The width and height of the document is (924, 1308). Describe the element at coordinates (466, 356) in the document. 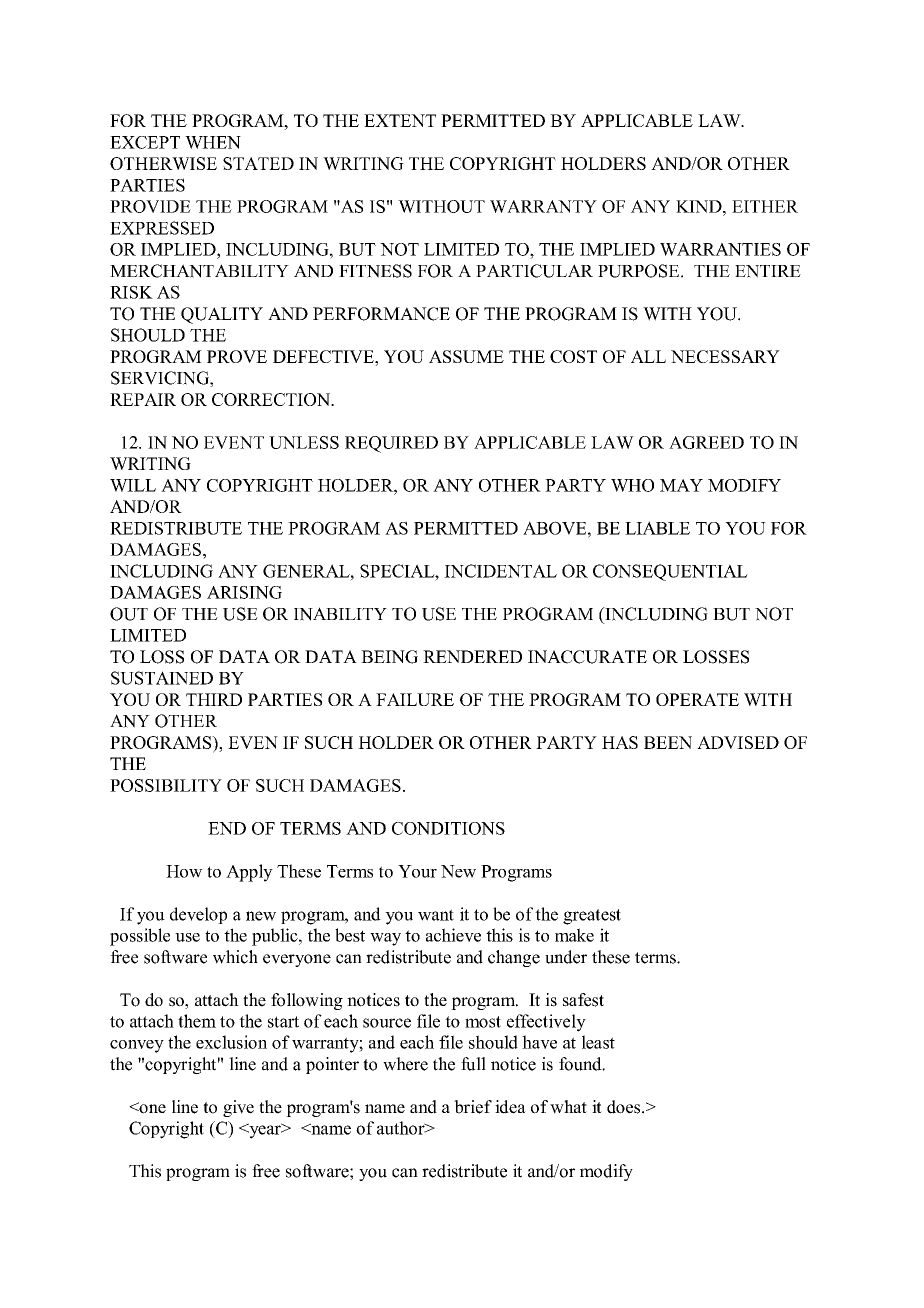

I see `ASSUME` at that location.
